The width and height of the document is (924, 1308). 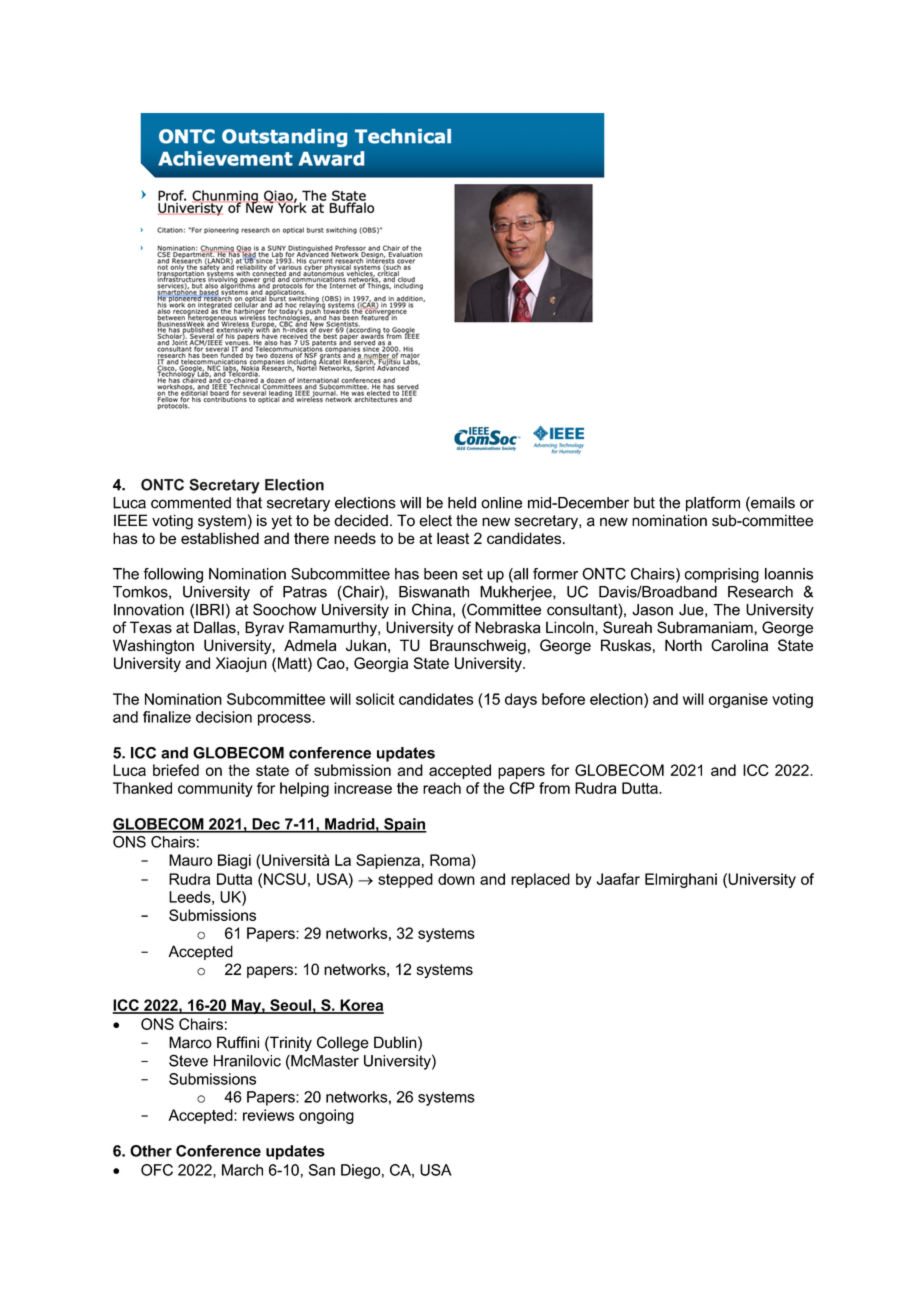 What do you see at coordinates (554, 788) in the document?
I see `from` at bounding box center [554, 788].
